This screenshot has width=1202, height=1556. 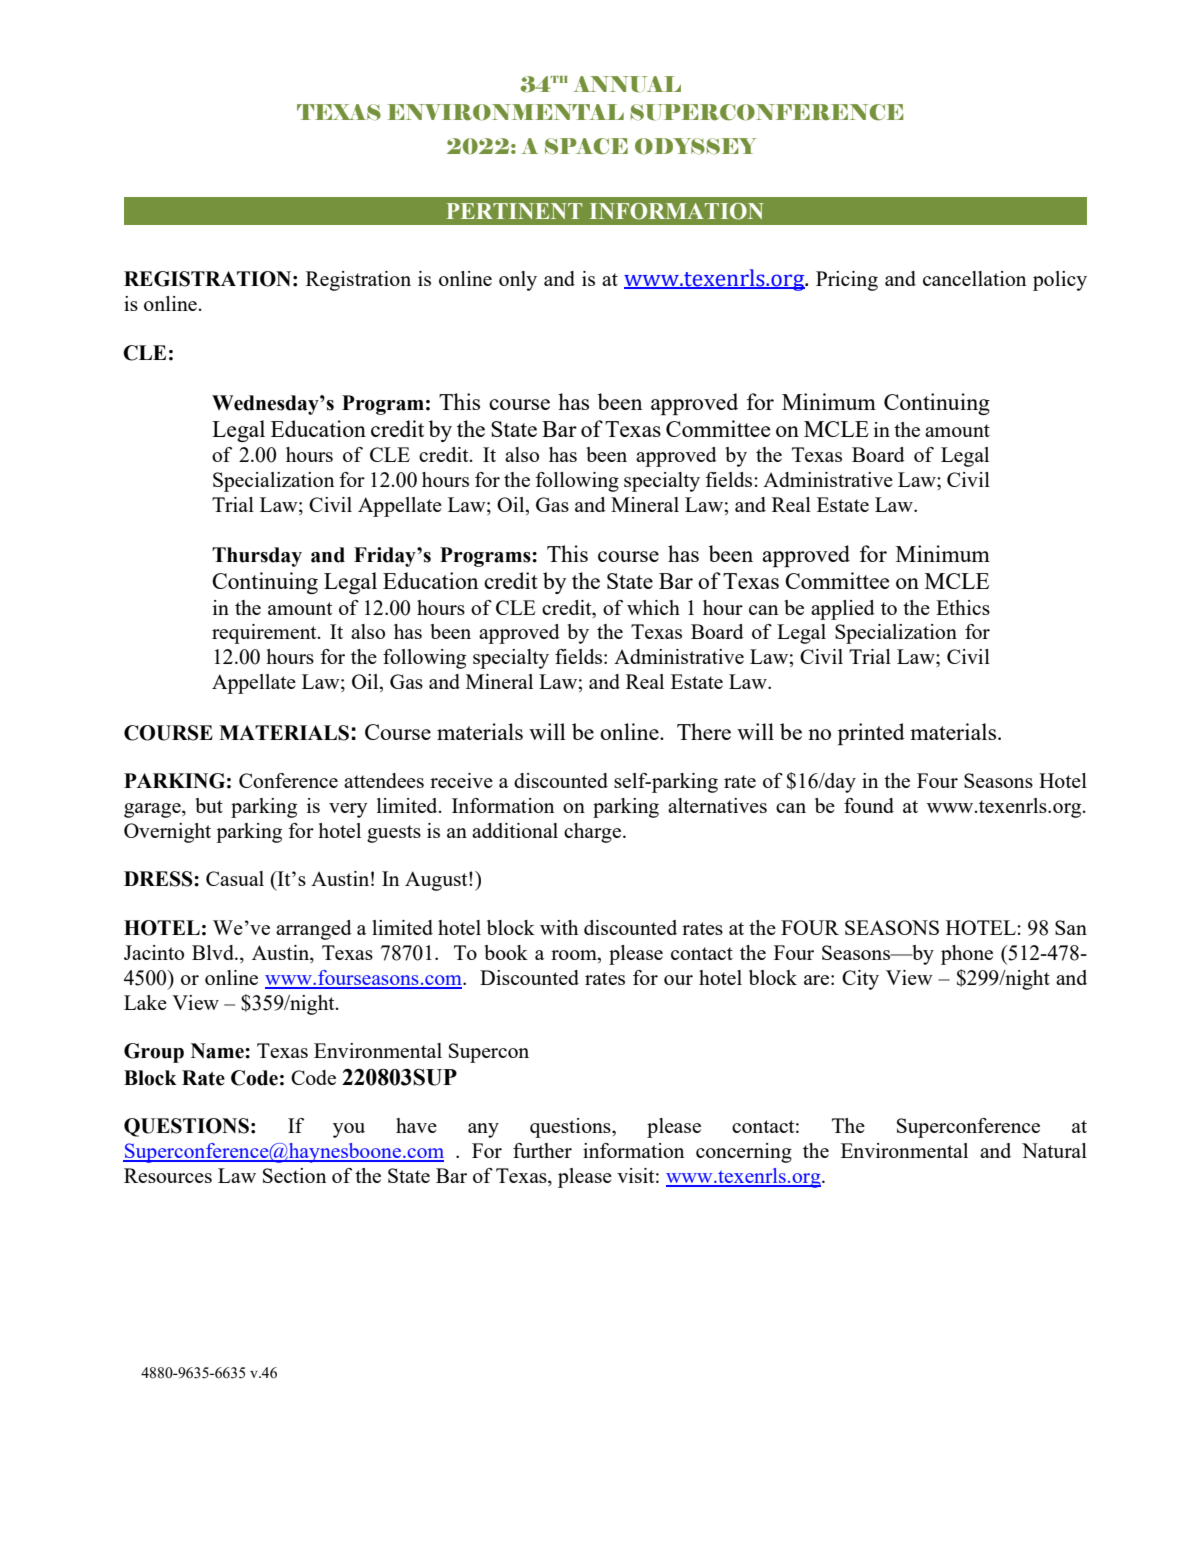 What do you see at coordinates (514, 211) in the screenshot?
I see `PERTINENT` at bounding box center [514, 211].
